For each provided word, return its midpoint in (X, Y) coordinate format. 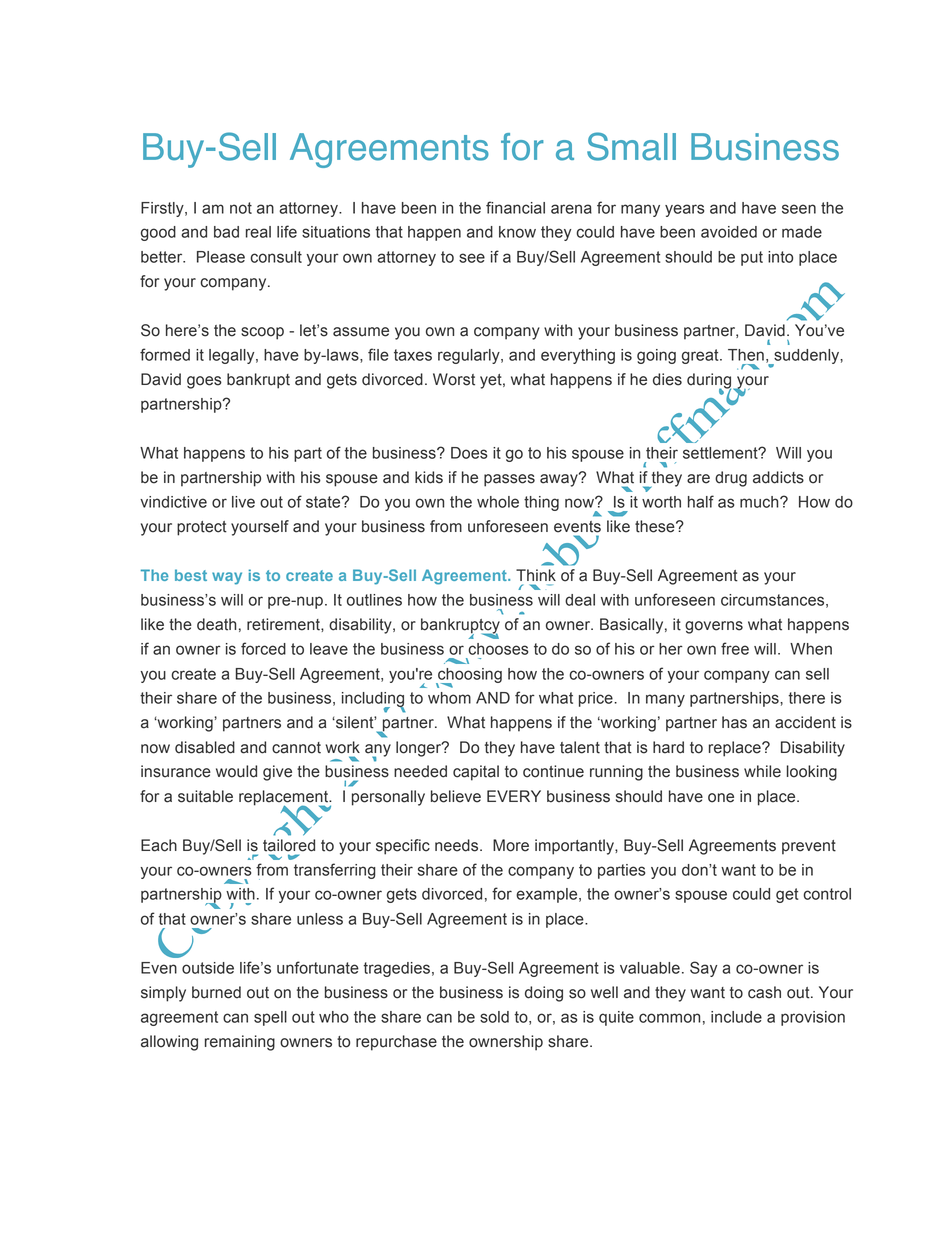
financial (515, 207)
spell (270, 1018)
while (762, 771)
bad (226, 232)
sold (494, 1017)
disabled (205, 747)
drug (731, 479)
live (243, 502)
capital (476, 773)
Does (469, 453)
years (684, 210)
